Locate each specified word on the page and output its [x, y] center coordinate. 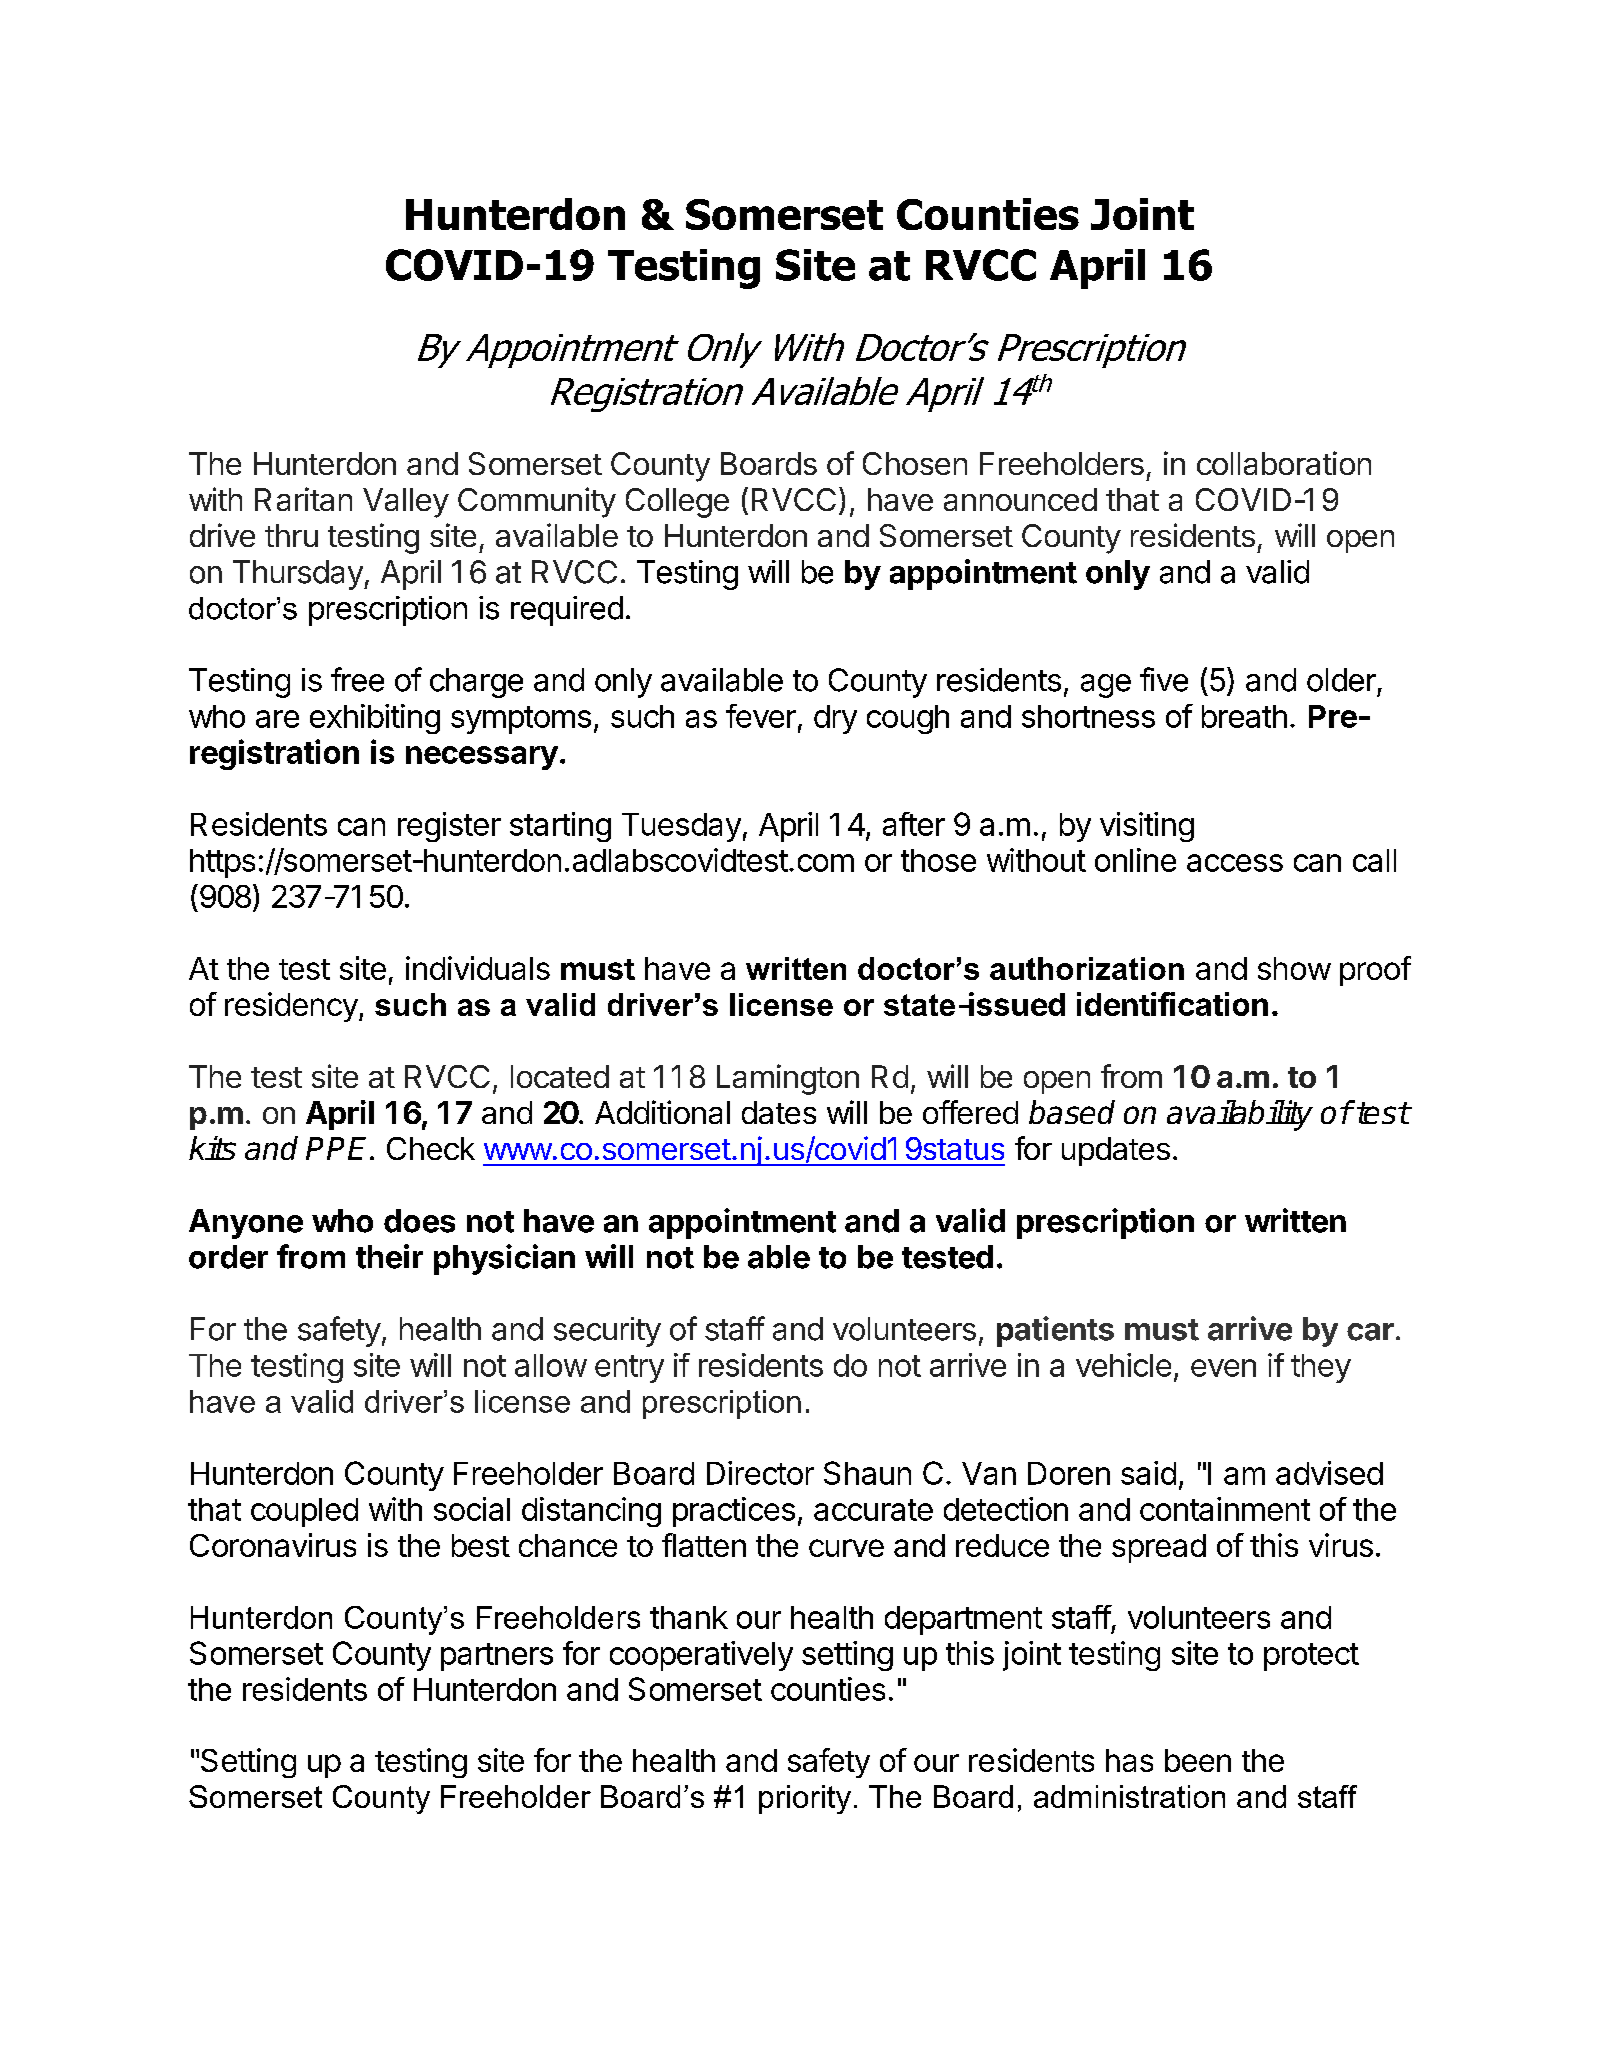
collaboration [1284, 463]
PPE [339, 1148]
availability [1240, 1115]
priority [805, 1799]
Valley [406, 503]
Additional [662, 1112]
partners [497, 1657]
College [677, 503]
